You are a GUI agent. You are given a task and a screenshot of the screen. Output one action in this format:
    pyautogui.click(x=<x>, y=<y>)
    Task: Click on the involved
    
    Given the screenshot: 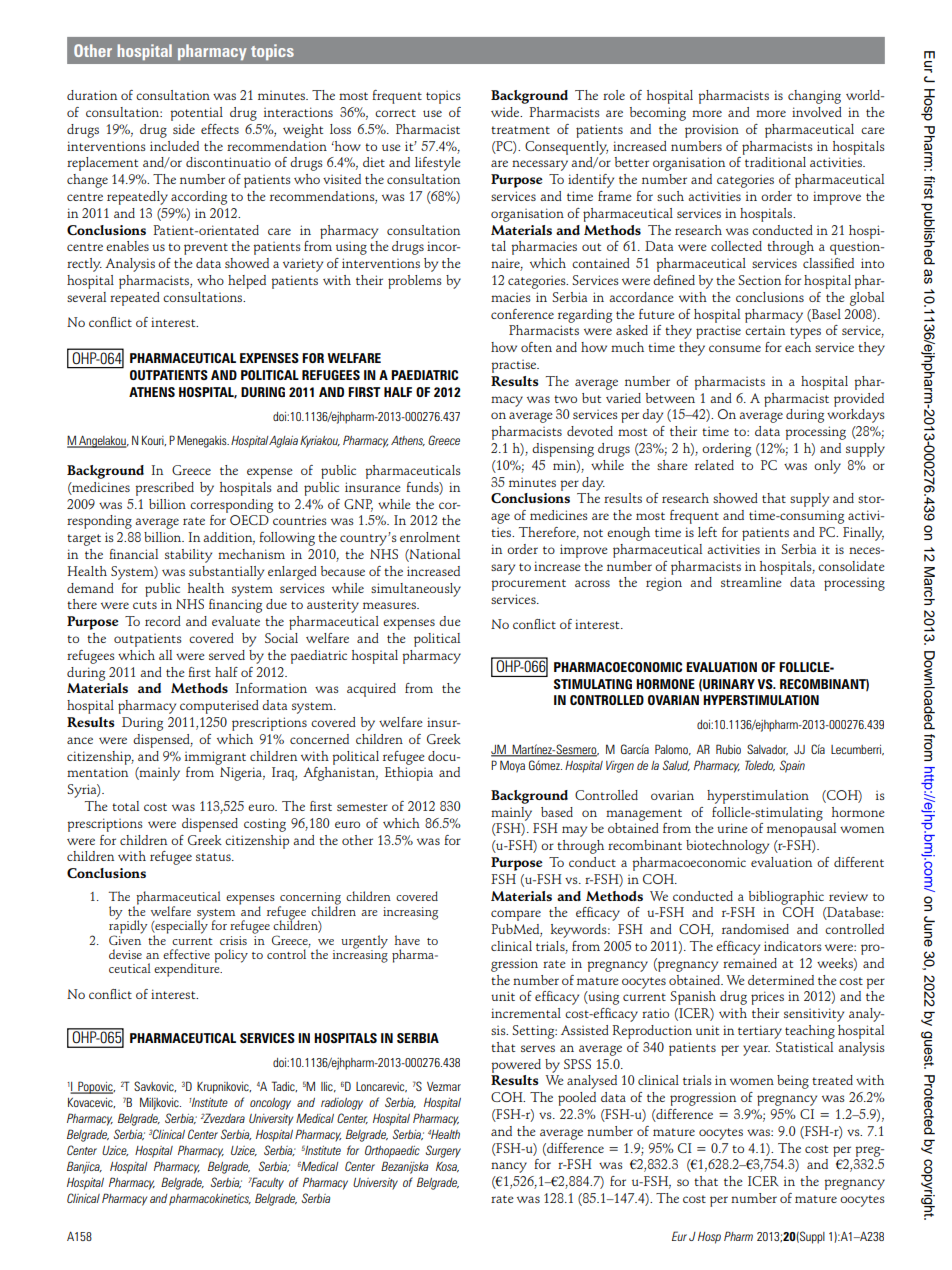 What is the action you would take?
    pyautogui.click(x=817, y=112)
